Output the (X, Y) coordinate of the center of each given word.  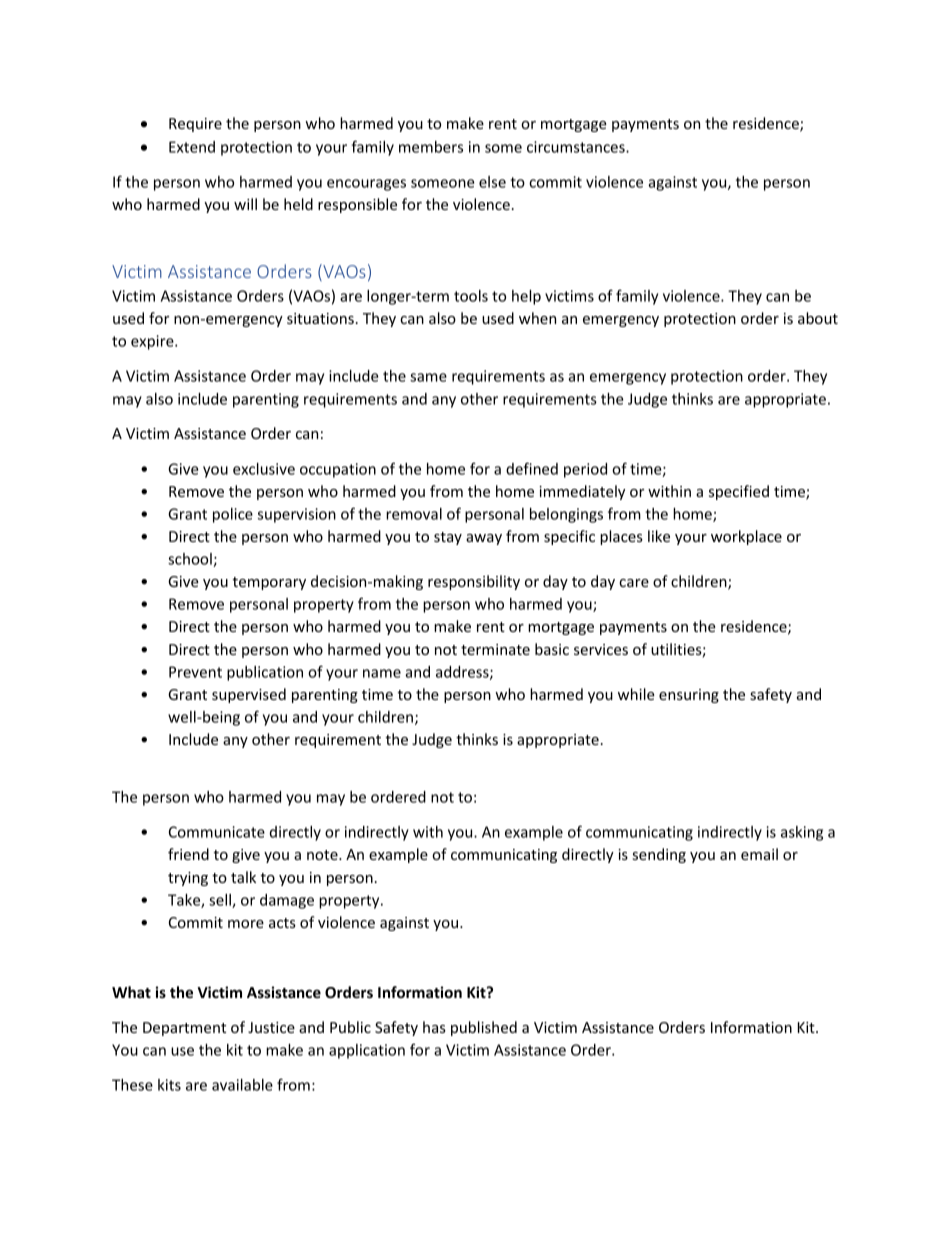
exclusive (264, 469)
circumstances (577, 147)
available (242, 1085)
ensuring (689, 696)
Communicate (217, 832)
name (382, 673)
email (759, 854)
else (492, 182)
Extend (192, 147)
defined (532, 468)
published (484, 1028)
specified (739, 492)
